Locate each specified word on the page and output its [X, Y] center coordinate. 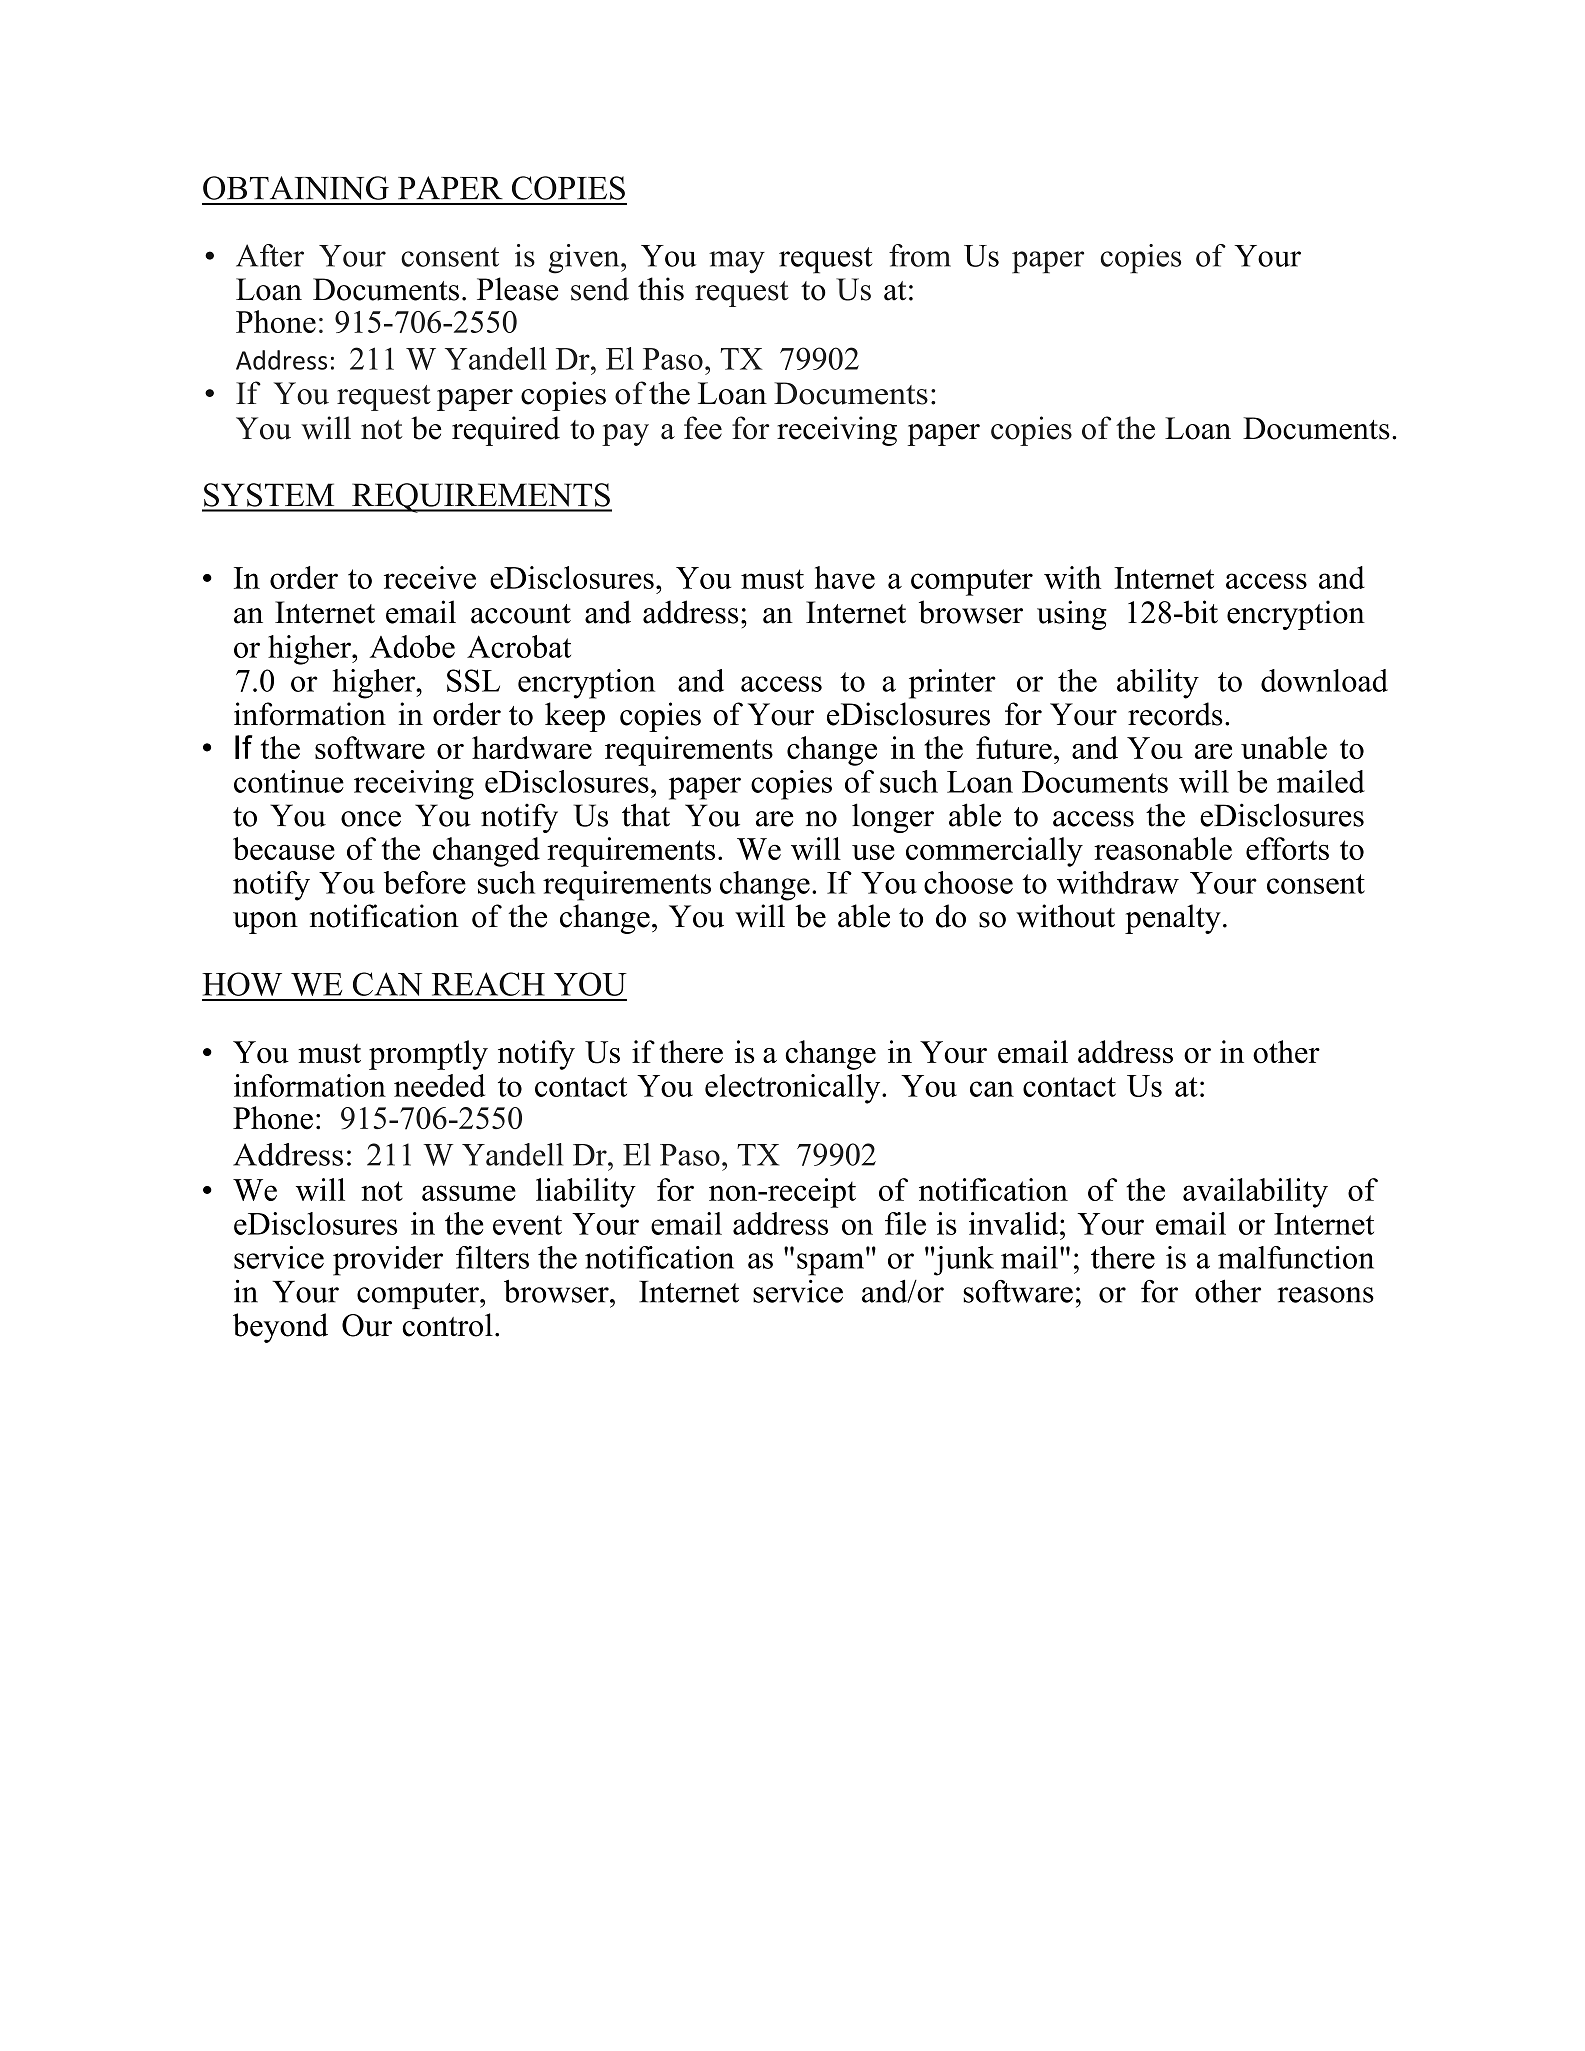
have [845, 577]
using [1072, 615]
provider [388, 1261]
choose [968, 882]
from [920, 255]
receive [430, 577]
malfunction [1296, 1257]
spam [832, 1263]
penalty [1173, 919]
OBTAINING [296, 188]
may [737, 262]
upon [265, 923]
